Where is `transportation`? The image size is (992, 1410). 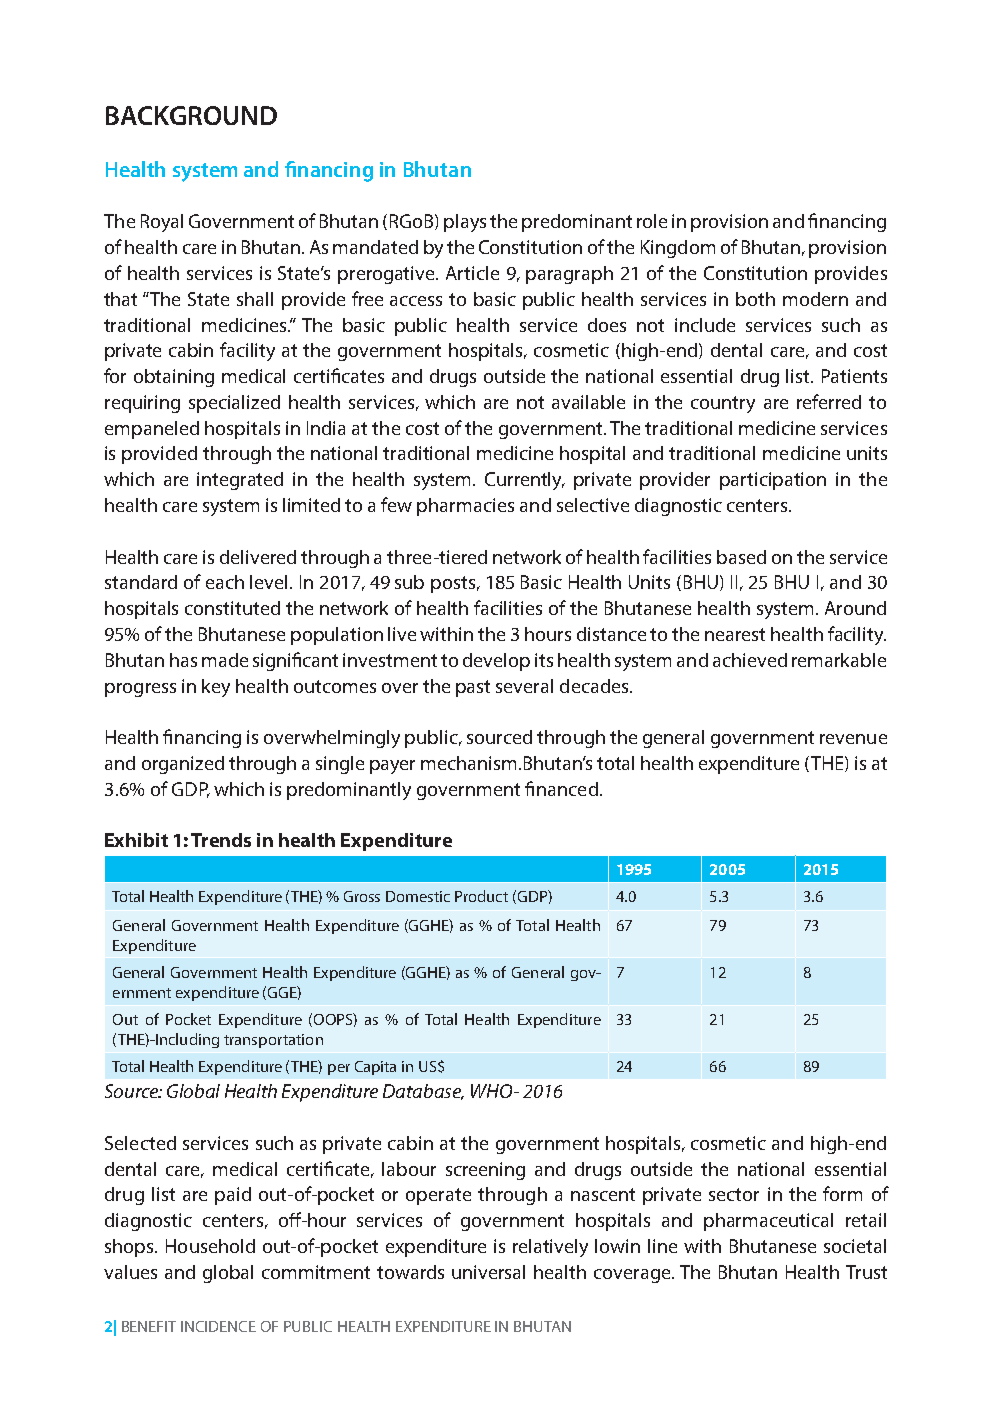 transportation is located at coordinates (273, 1041).
